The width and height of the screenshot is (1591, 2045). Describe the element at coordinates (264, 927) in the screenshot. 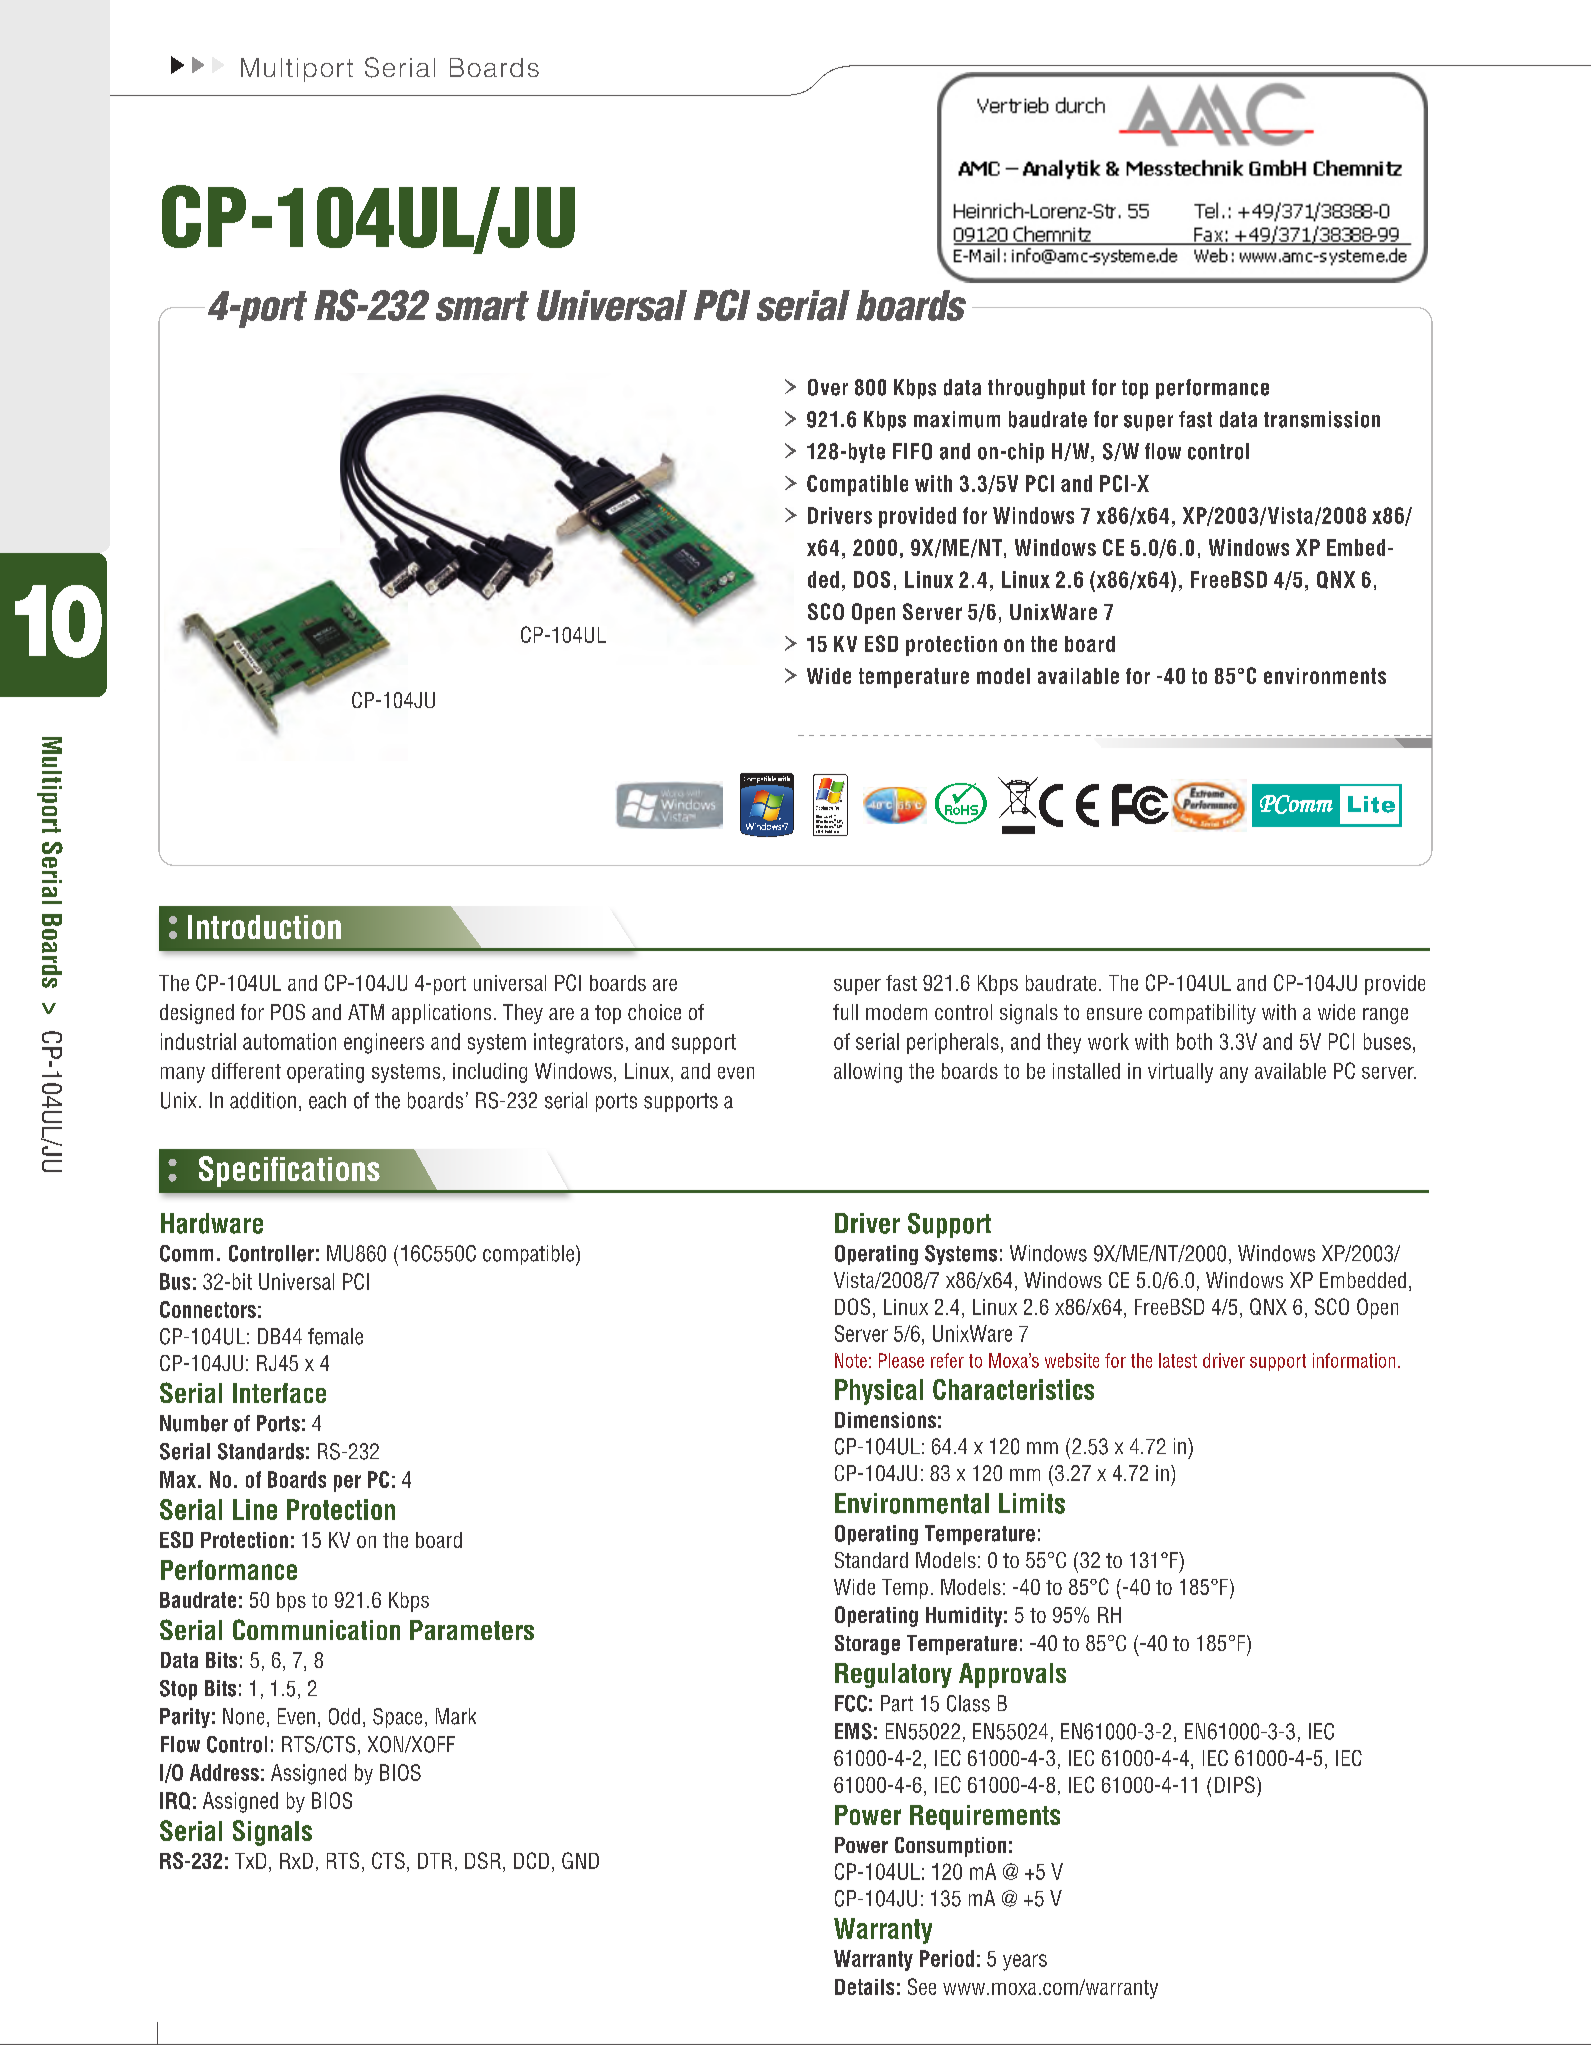

I see `Introduction` at that location.
